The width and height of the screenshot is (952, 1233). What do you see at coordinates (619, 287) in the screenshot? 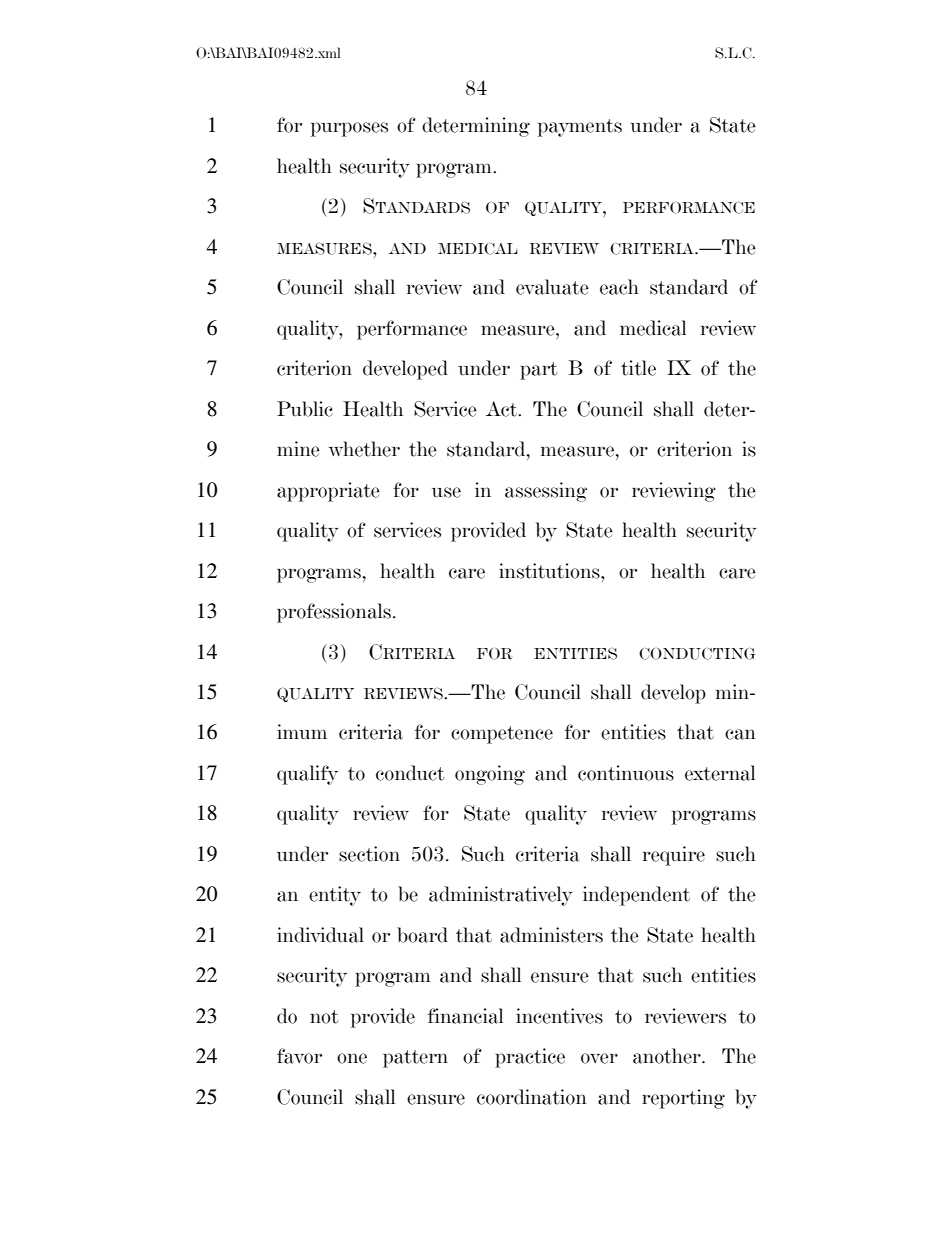
I see `each` at bounding box center [619, 287].
